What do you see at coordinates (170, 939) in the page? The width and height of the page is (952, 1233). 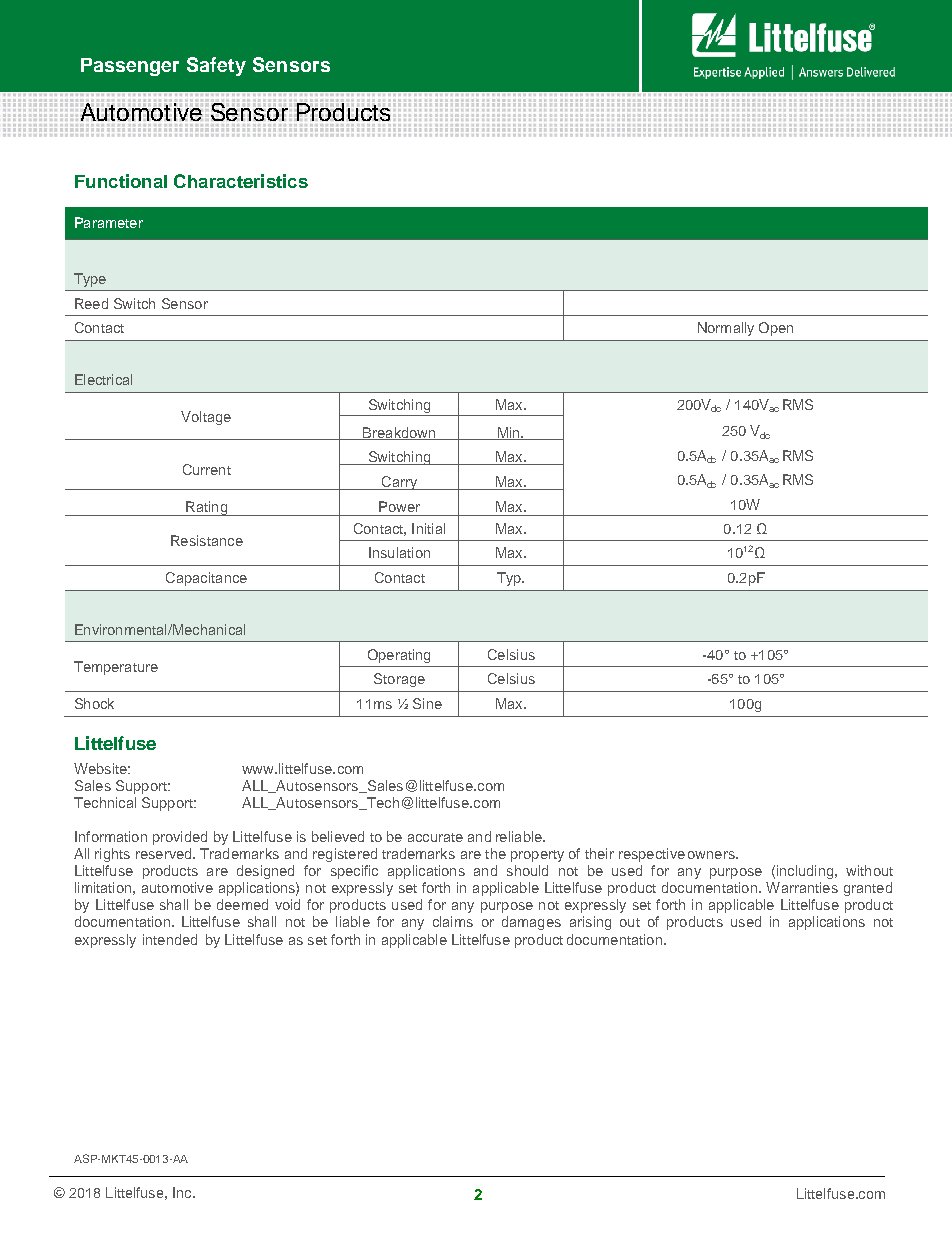 I see `intended` at bounding box center [170, 939].
